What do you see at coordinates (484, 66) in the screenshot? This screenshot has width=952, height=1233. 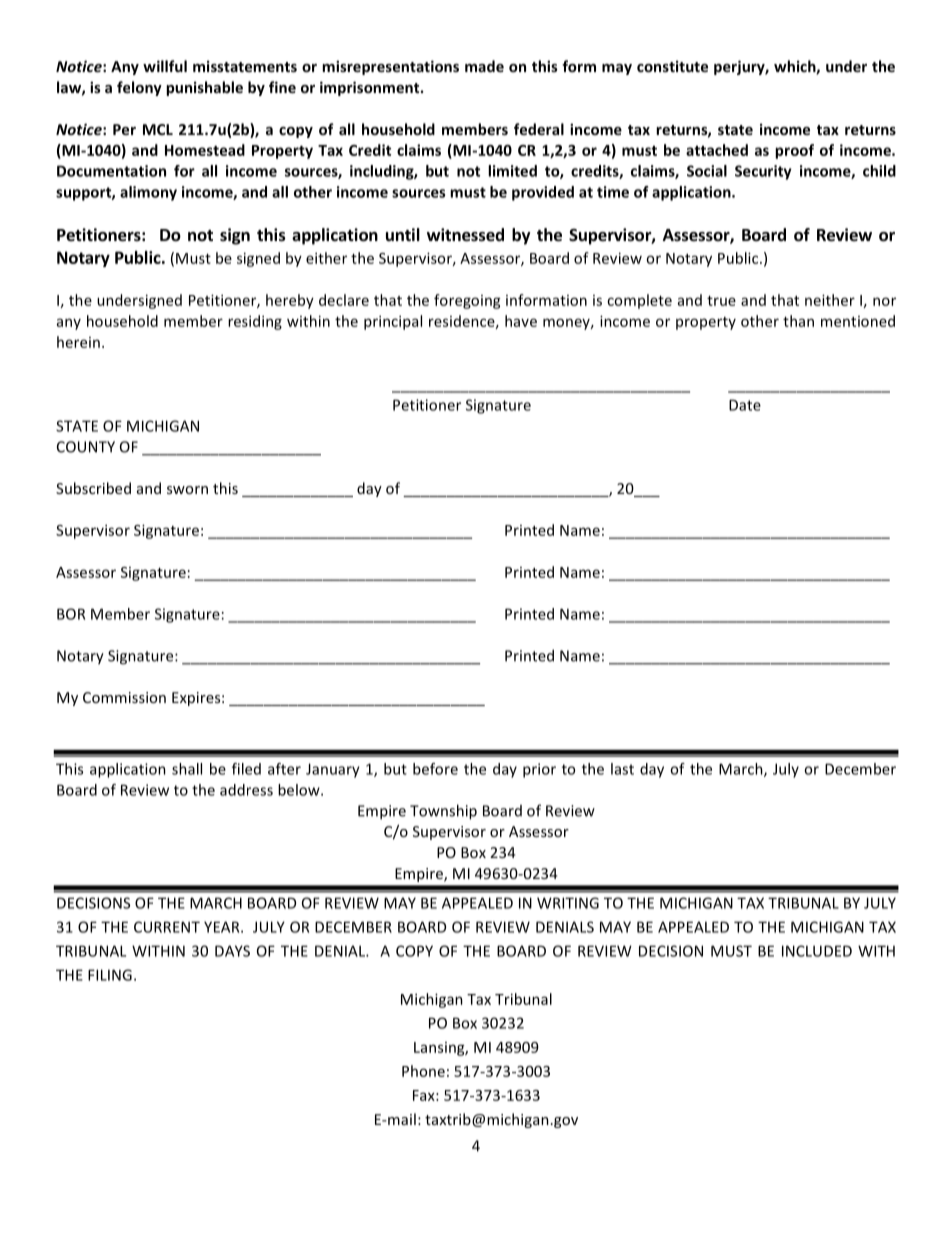 I see `made` at bounding box center [484, 66].
